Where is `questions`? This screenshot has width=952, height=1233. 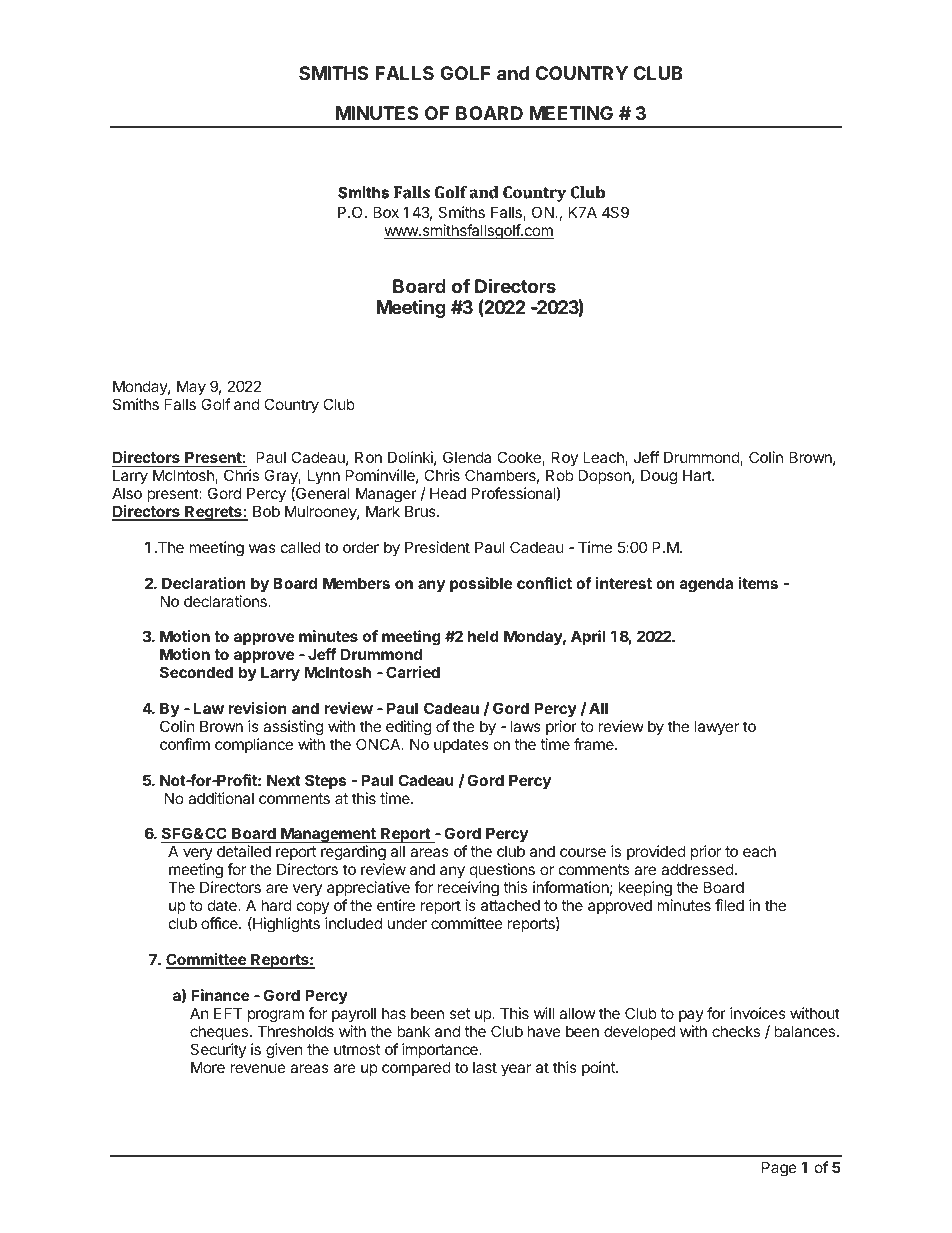
questions is located at coordinates (502, 870).
